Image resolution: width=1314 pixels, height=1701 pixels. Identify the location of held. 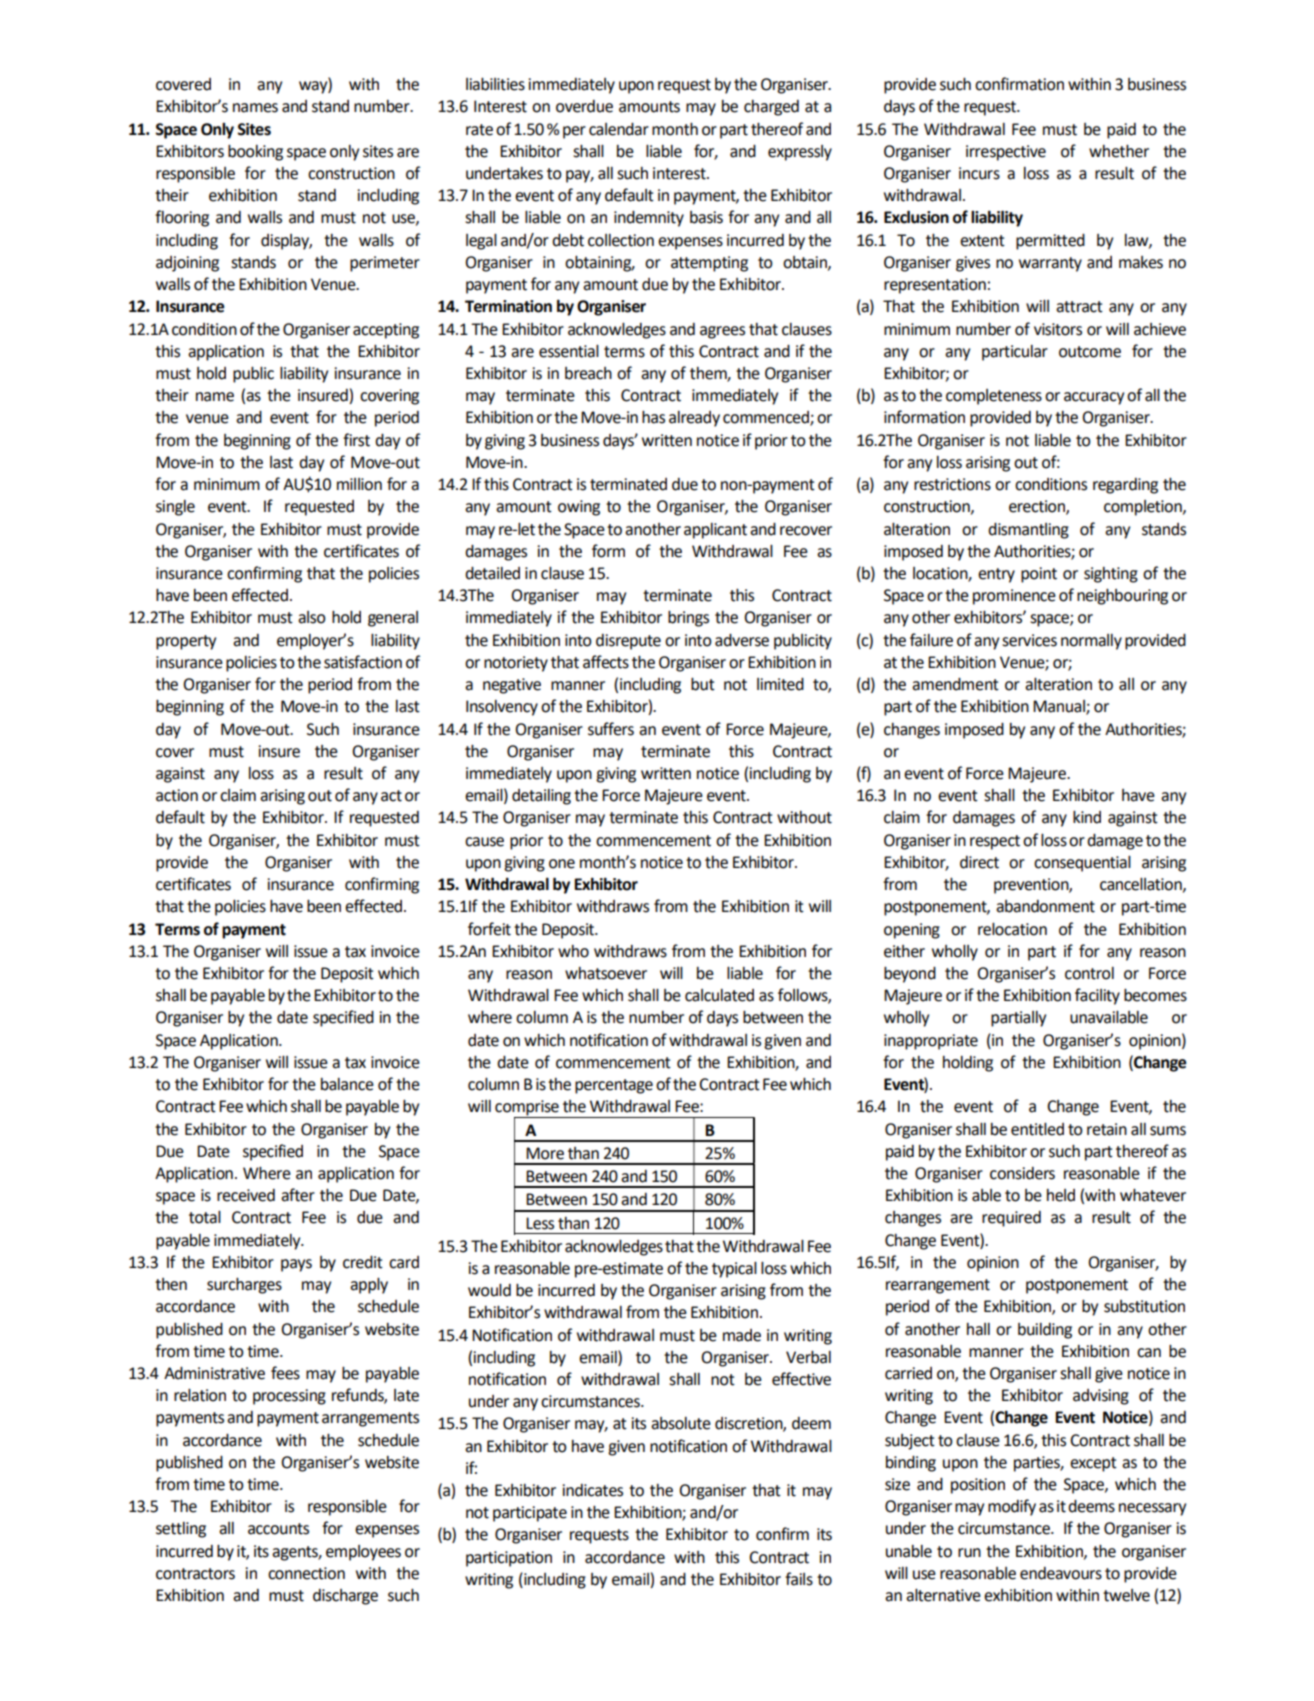
(1061, 1195).
